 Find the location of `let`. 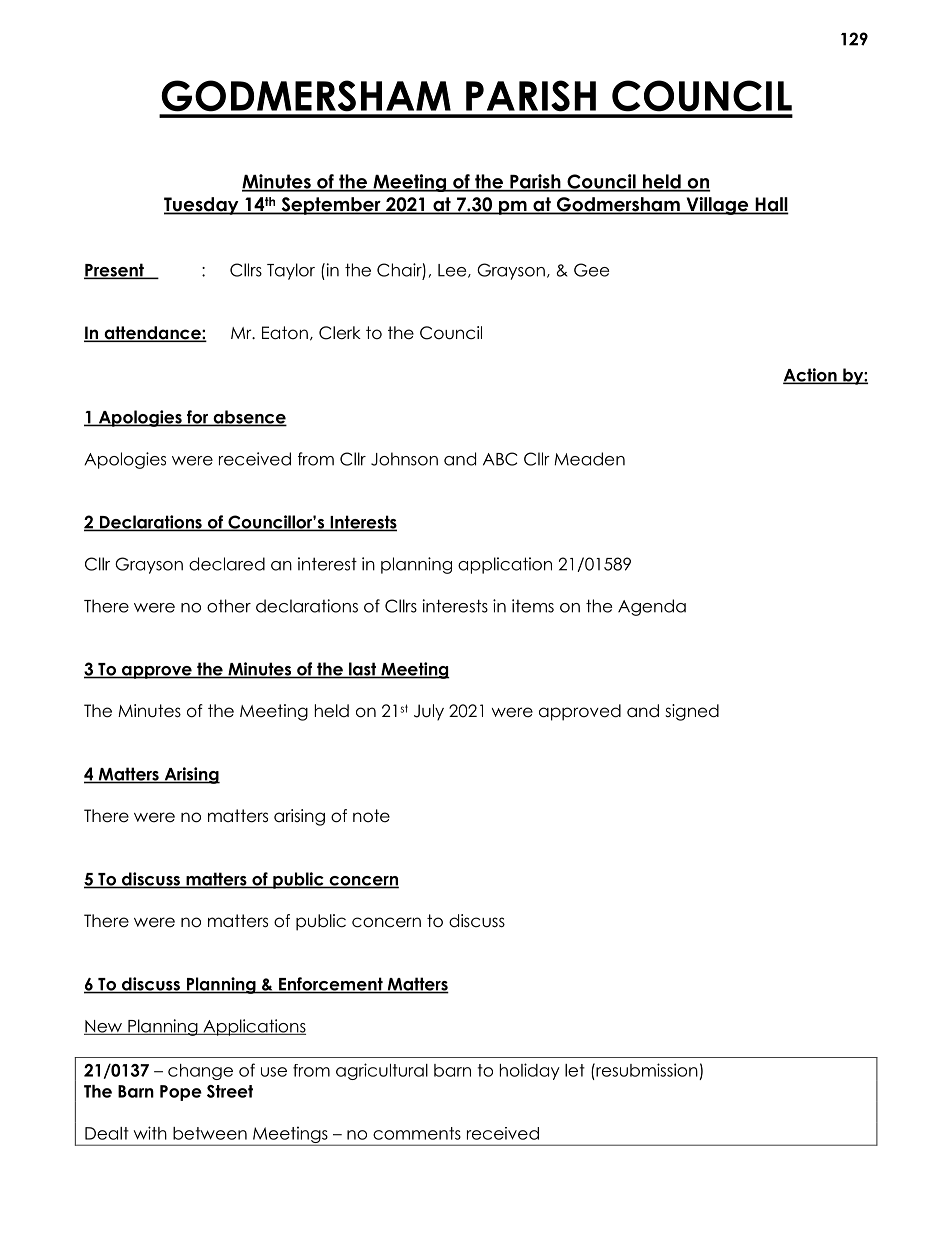

let is located at coordinates (575, 1070).
